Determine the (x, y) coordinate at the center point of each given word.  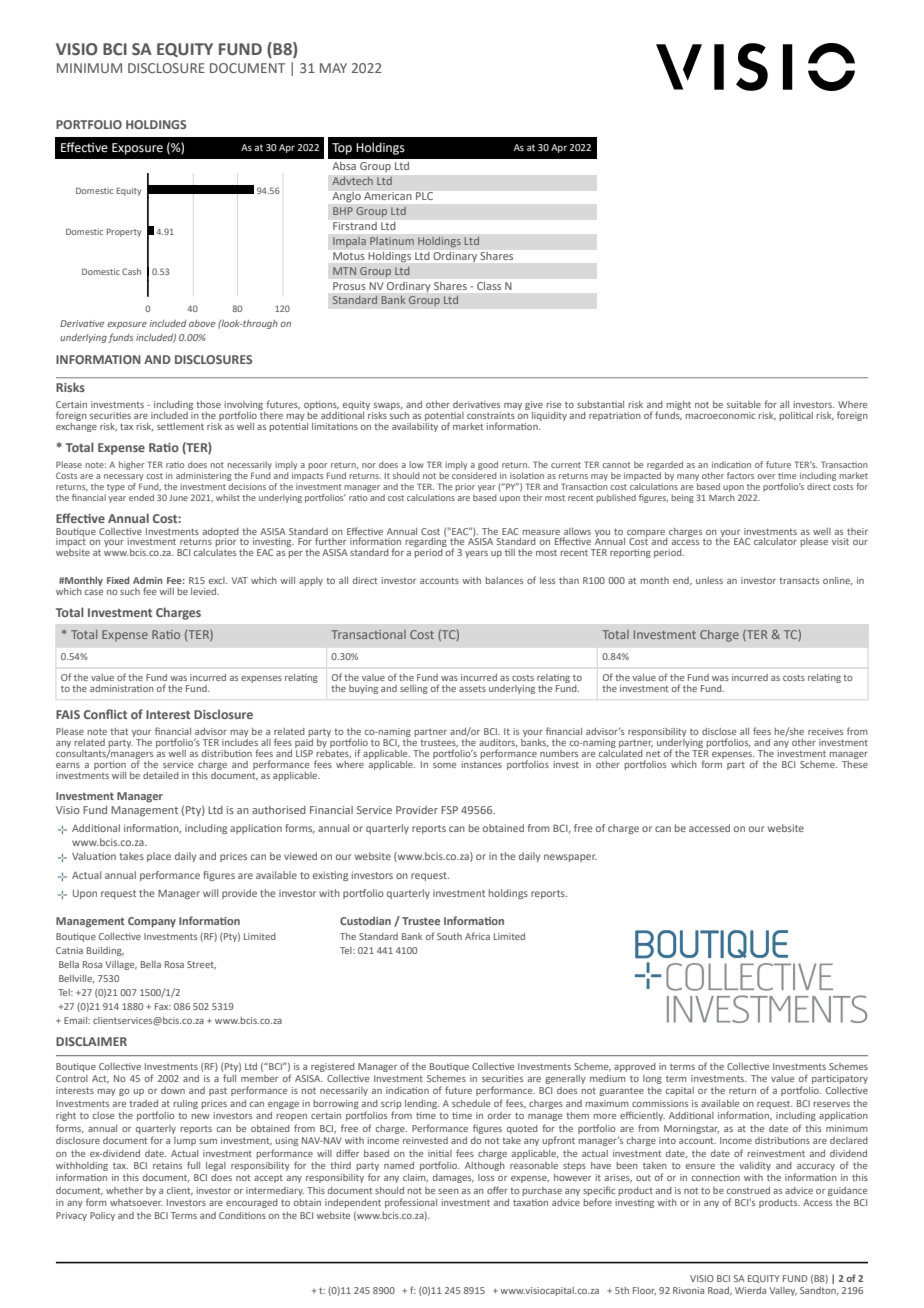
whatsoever (136, 1202)
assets (472, 688)
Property (124, 232)
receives (825, 731)
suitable (744, 404)
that (119, 731)
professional (411, 1203)
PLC (424, 196)
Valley (783, 1291)
